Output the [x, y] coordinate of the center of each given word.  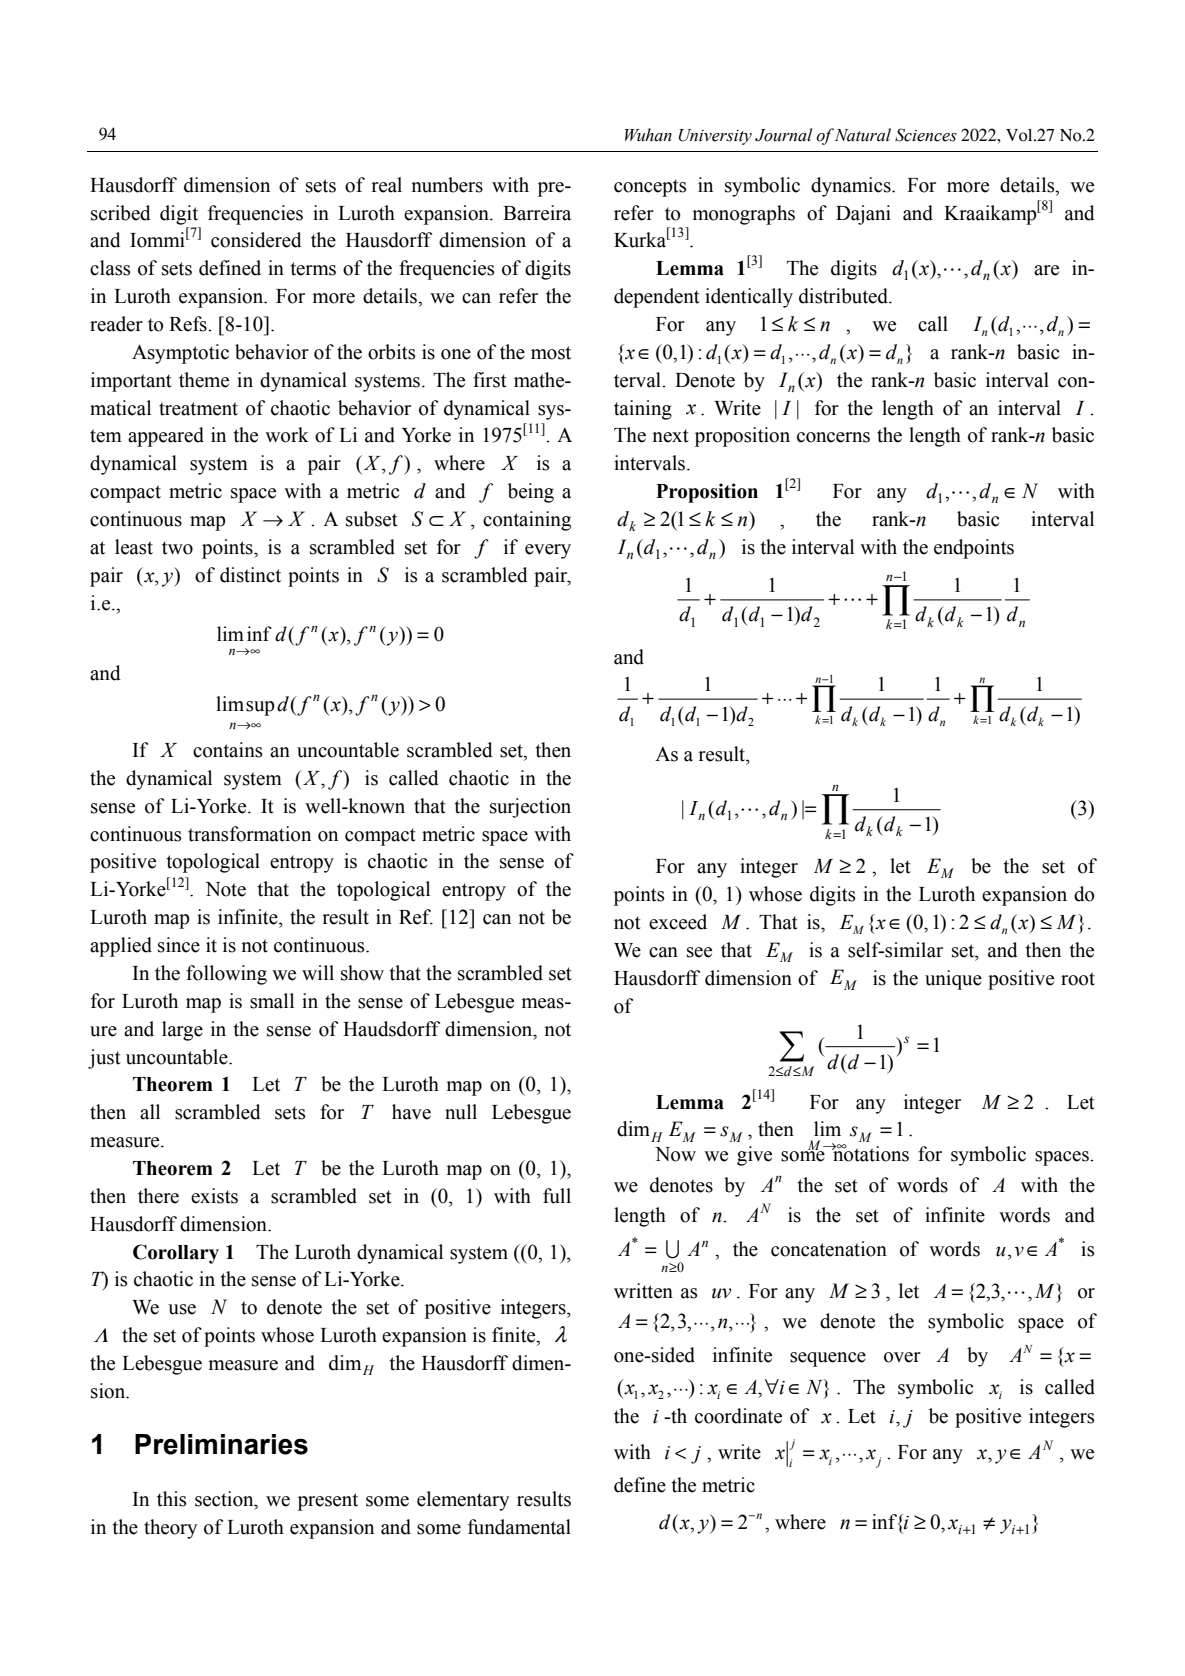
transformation [249, 834]
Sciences [926, 135]
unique [953, 980]
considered [256, 240]
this [171, 1499]
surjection [530, 808]
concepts [650, 188]
